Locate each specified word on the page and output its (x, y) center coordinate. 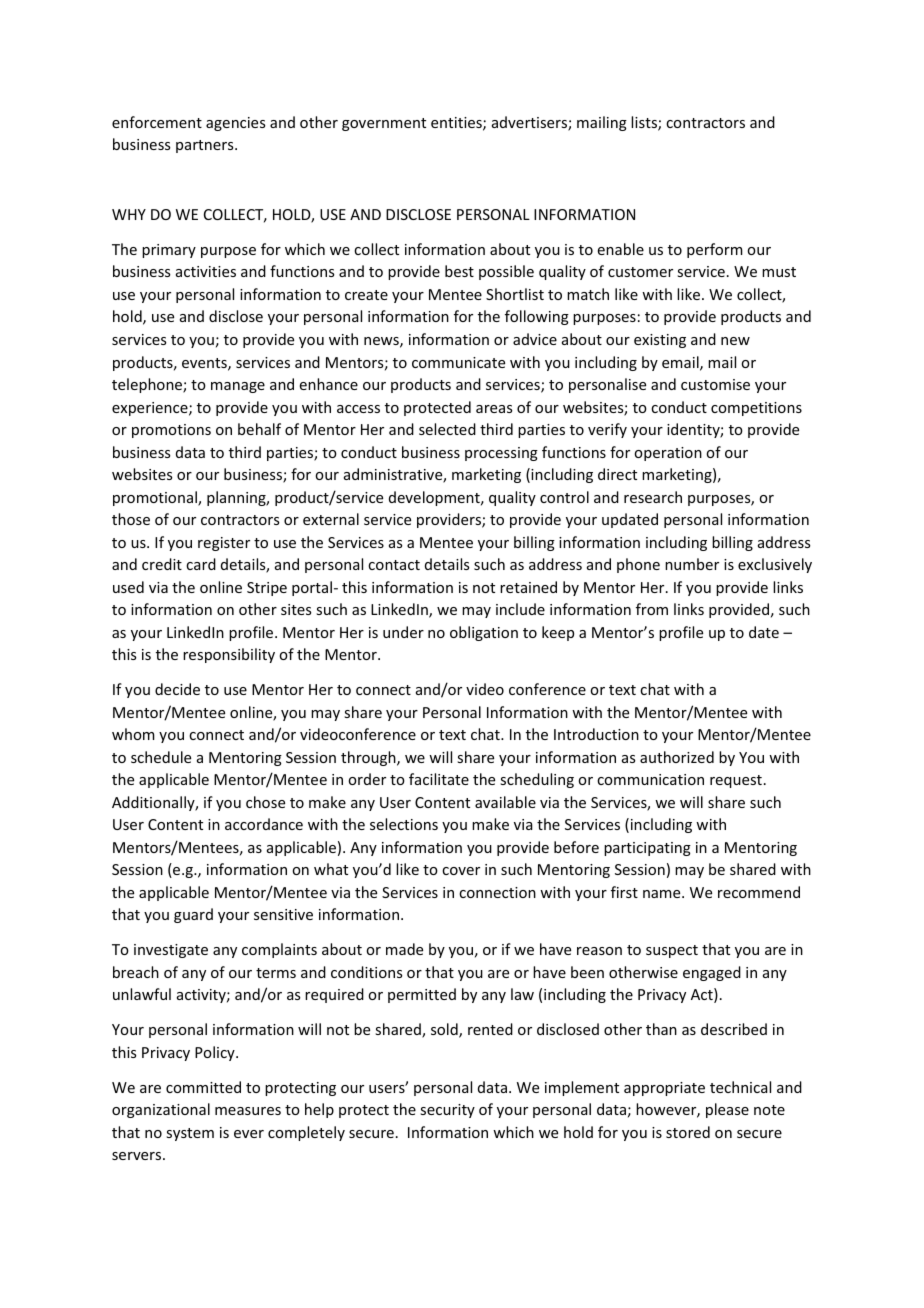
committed (203, 1087)
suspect (672, 951)
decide (177, 689)
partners (206, 146)
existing (660, 341)
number (692, 564)
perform (715, 250)
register (224, 544)
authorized (677, 757)
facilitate (439, 779)
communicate (458, 362)
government (384, 124)
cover (461, 871)
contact (394, 565)
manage (238, 387)
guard (193, 915)
